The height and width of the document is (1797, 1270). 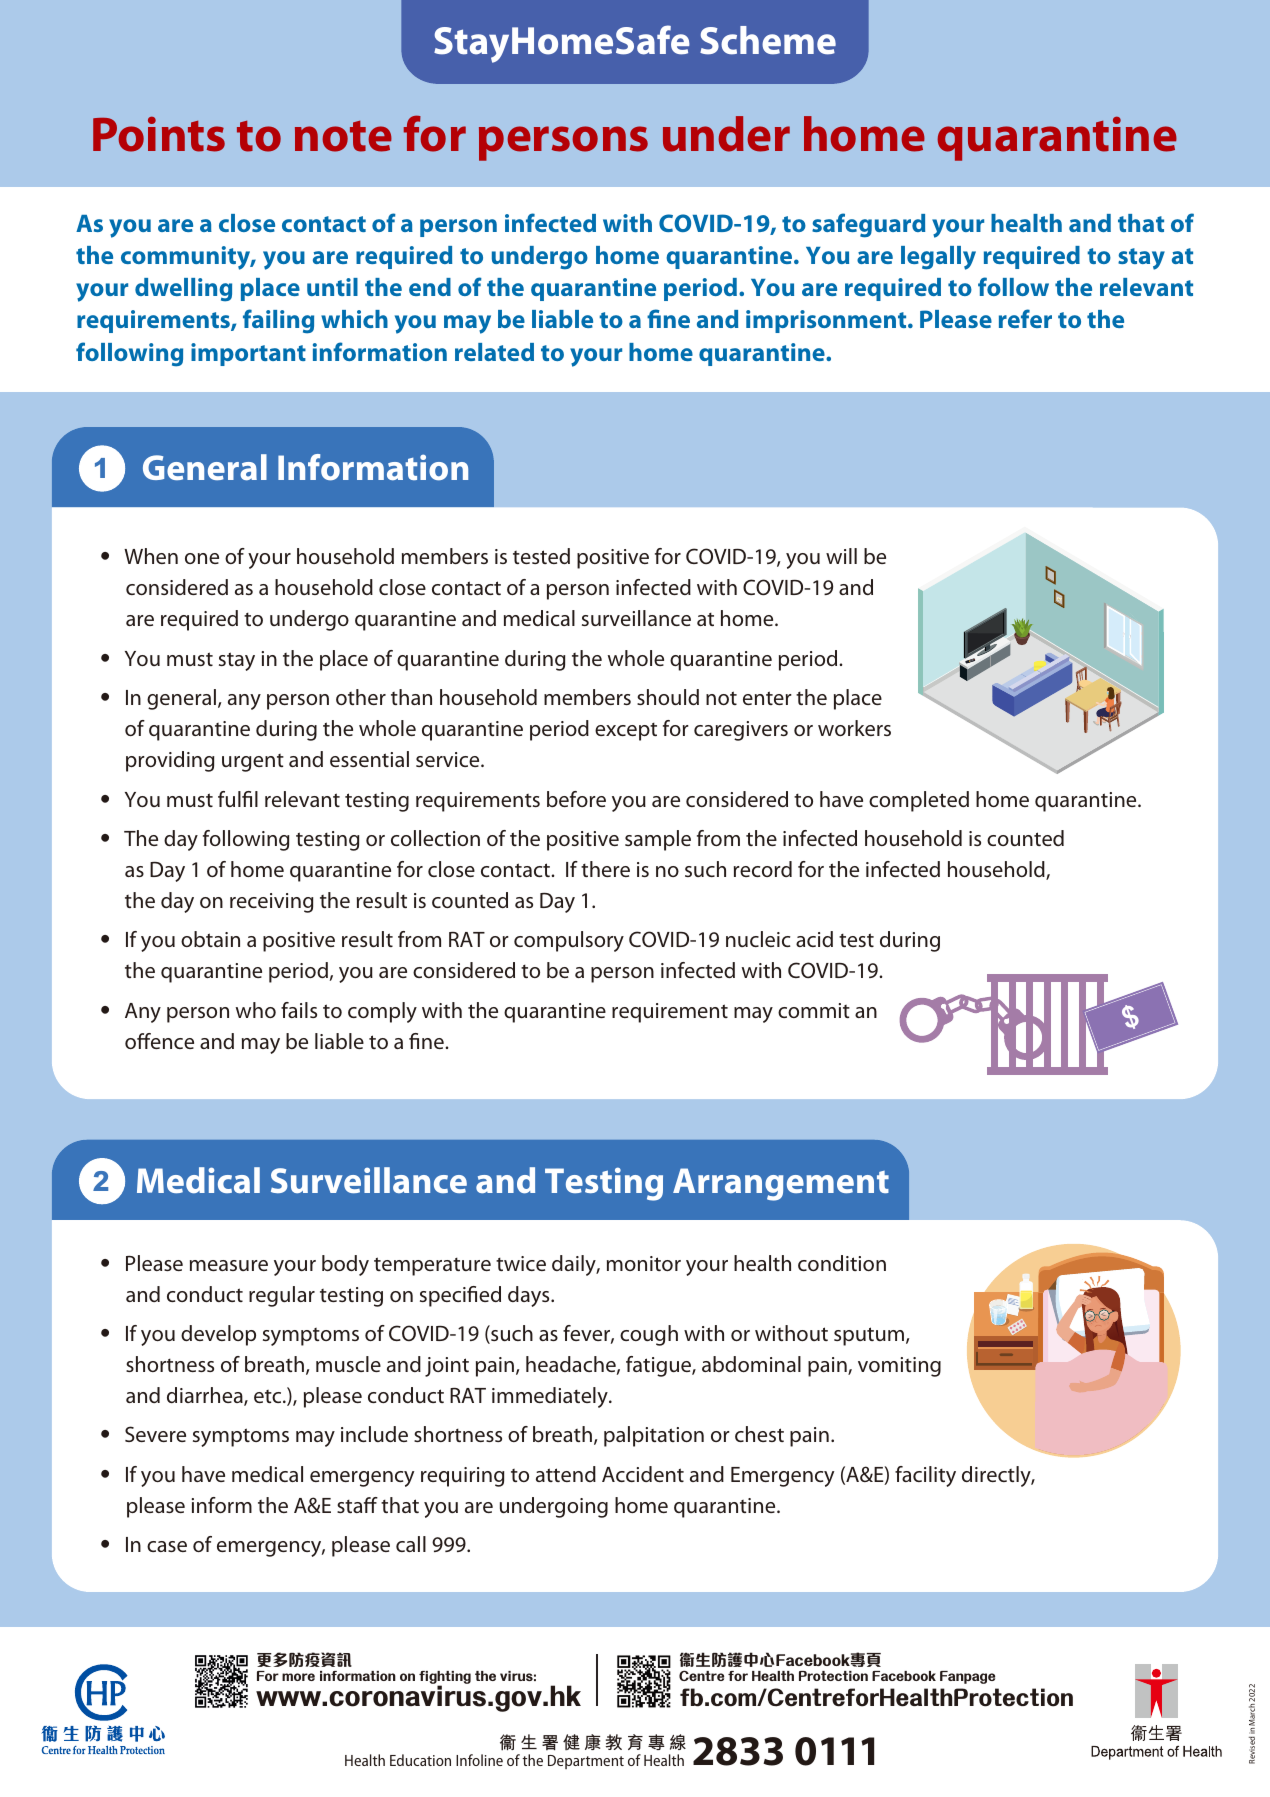 I want to click on urgent, so click(x=253, y=763).
